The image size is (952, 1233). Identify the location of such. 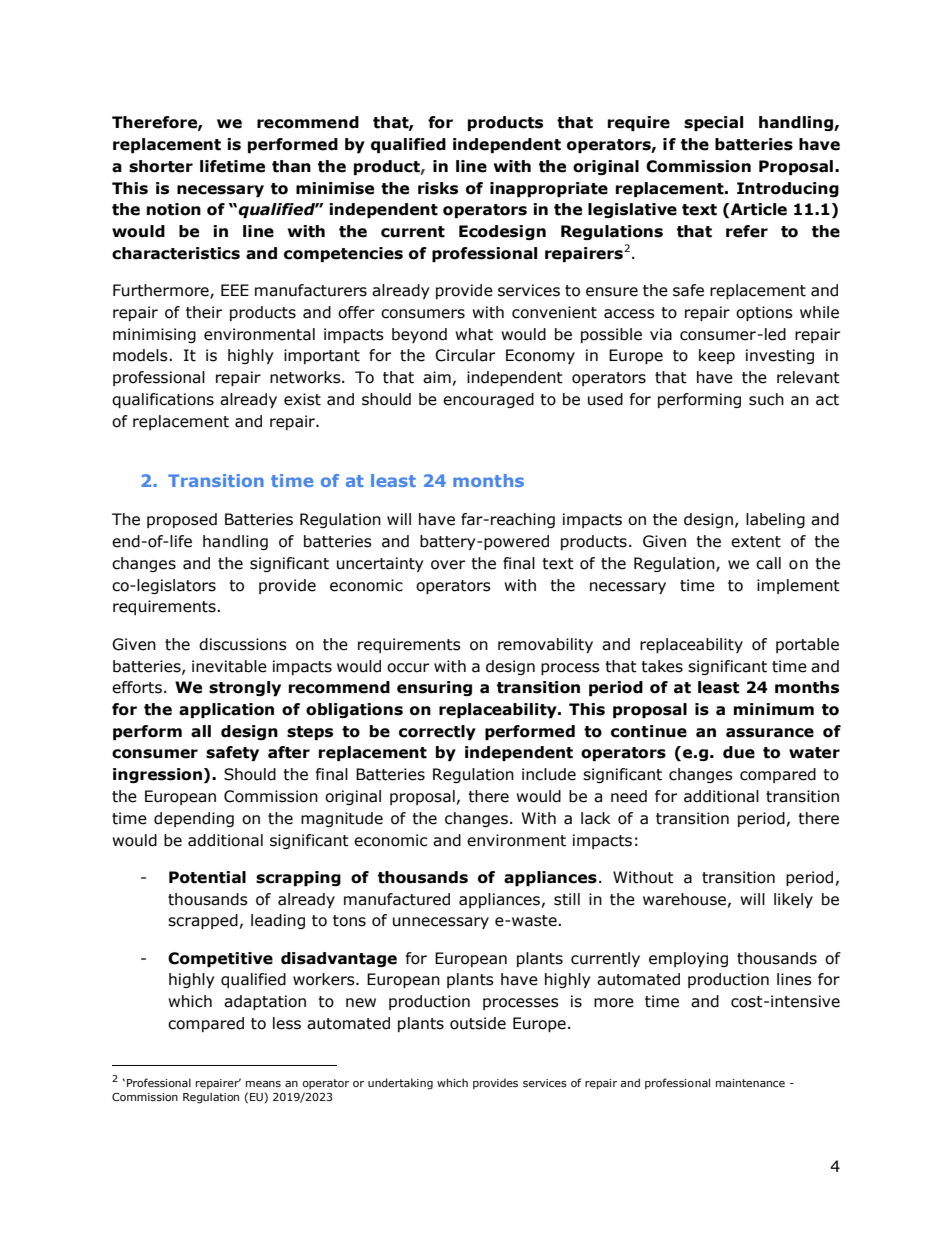
(766, 399).
